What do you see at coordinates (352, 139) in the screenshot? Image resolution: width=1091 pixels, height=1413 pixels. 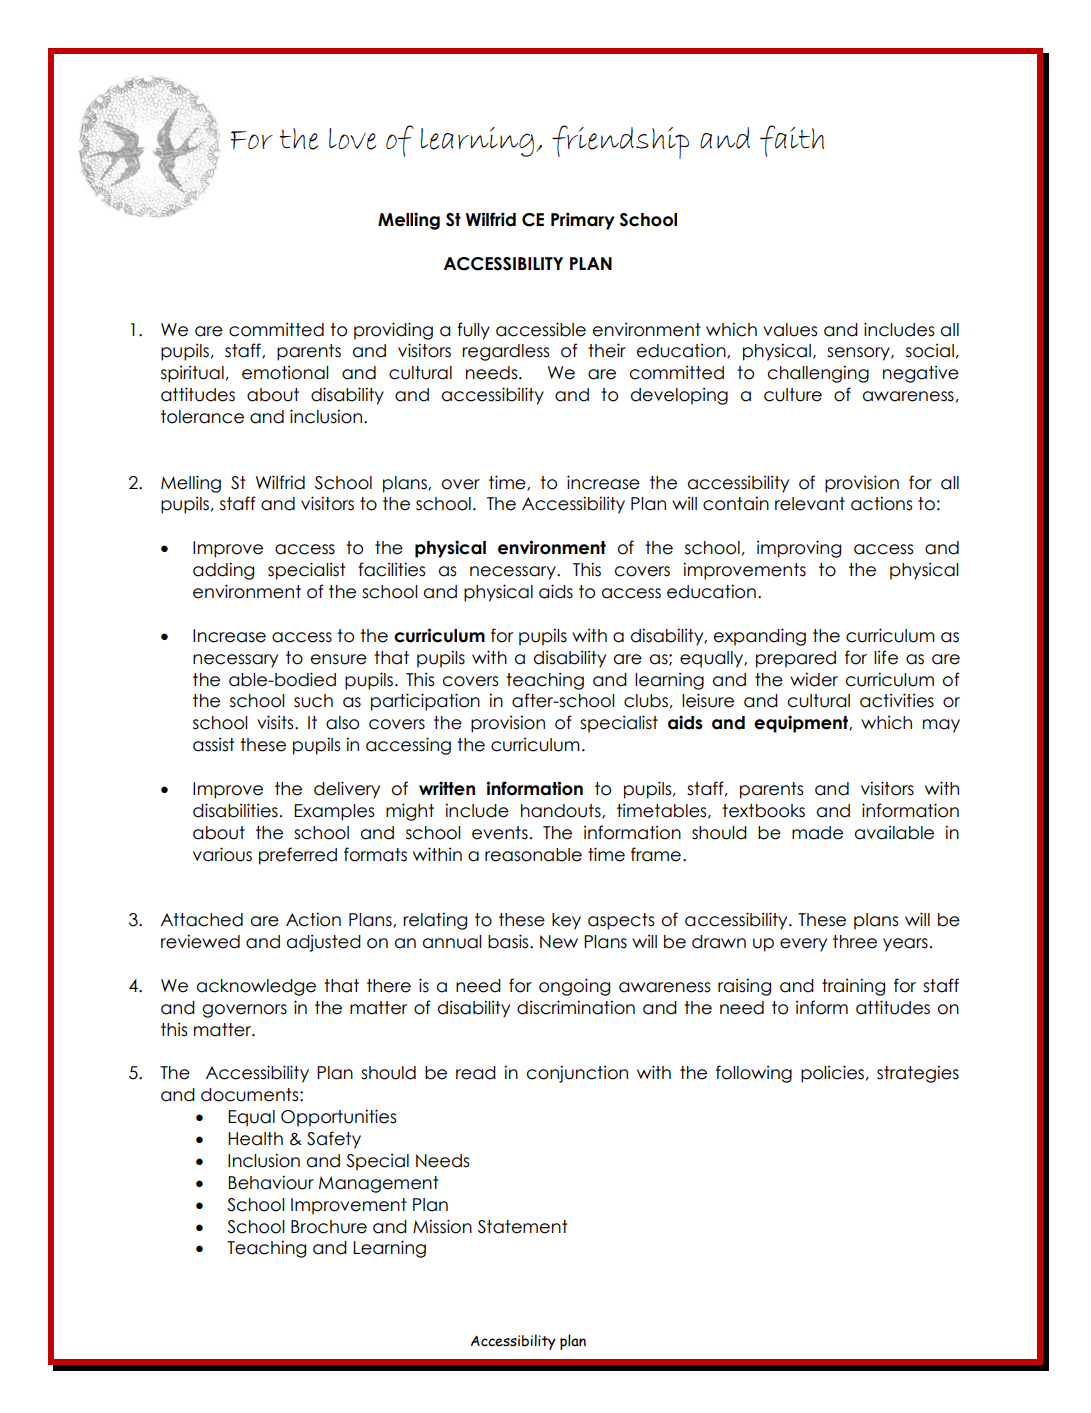 I see `love` at bounding box center [352, 139].
